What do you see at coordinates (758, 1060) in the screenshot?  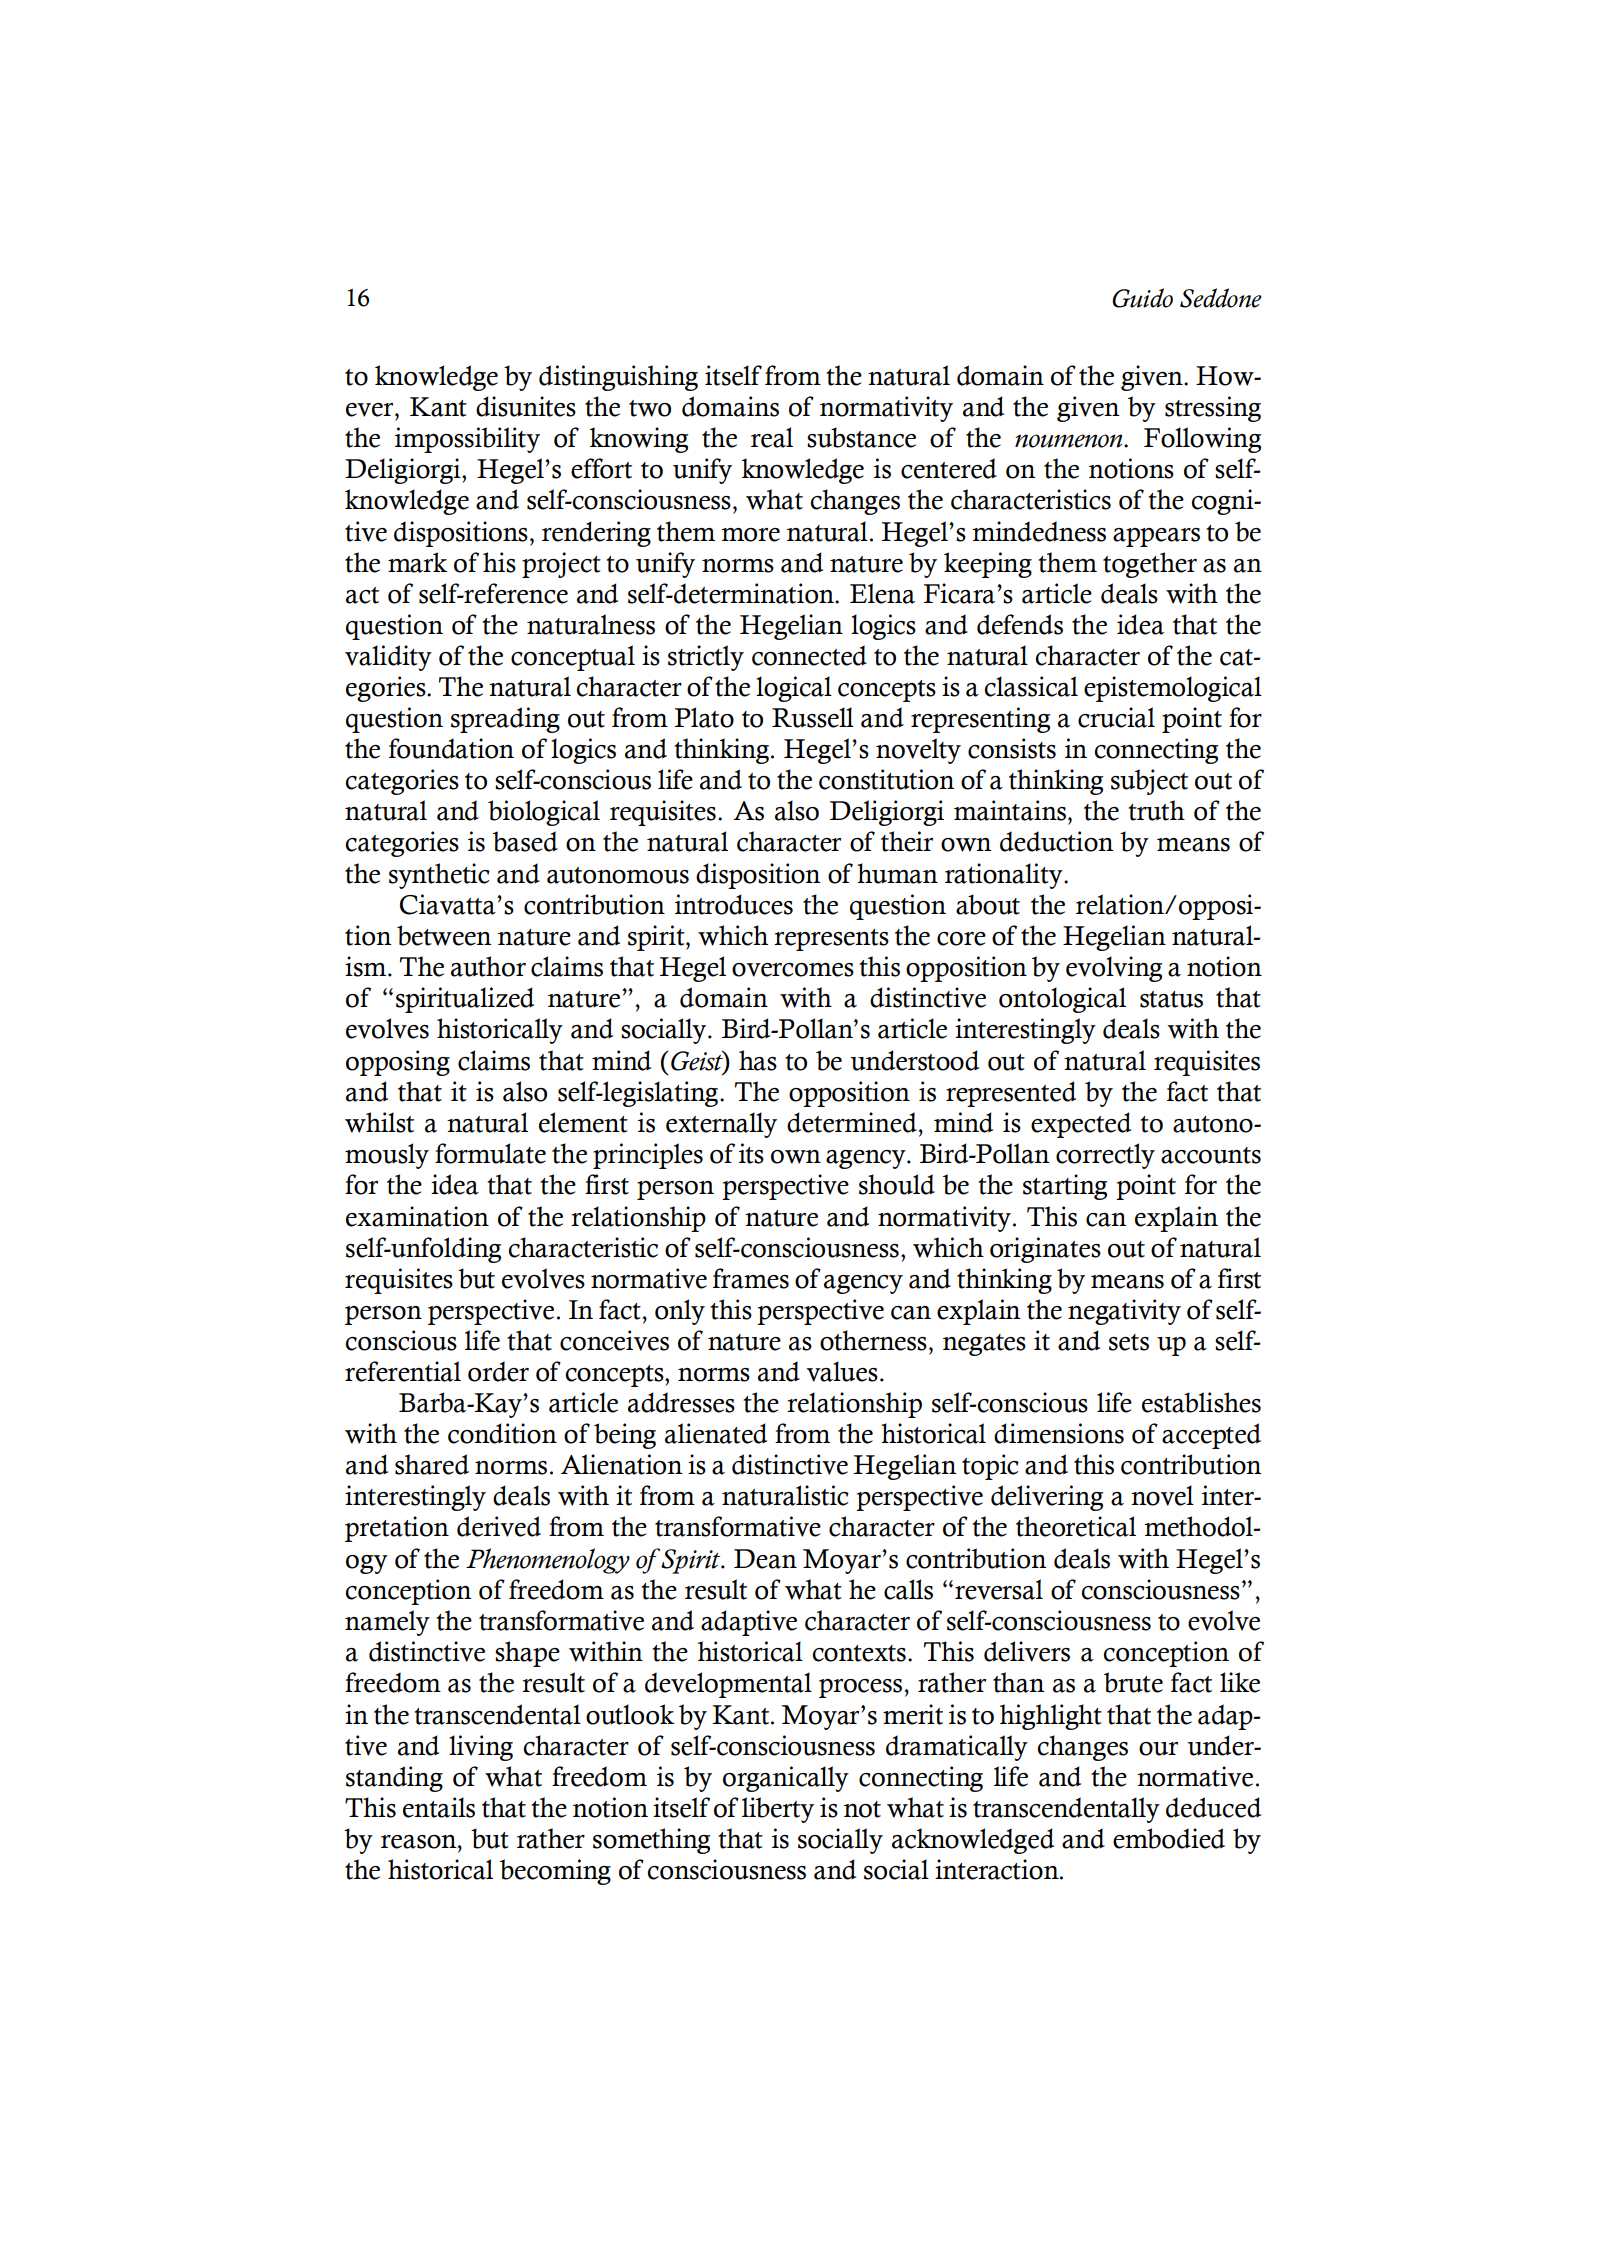 I see `has` at bounding box center [758, 1060].
